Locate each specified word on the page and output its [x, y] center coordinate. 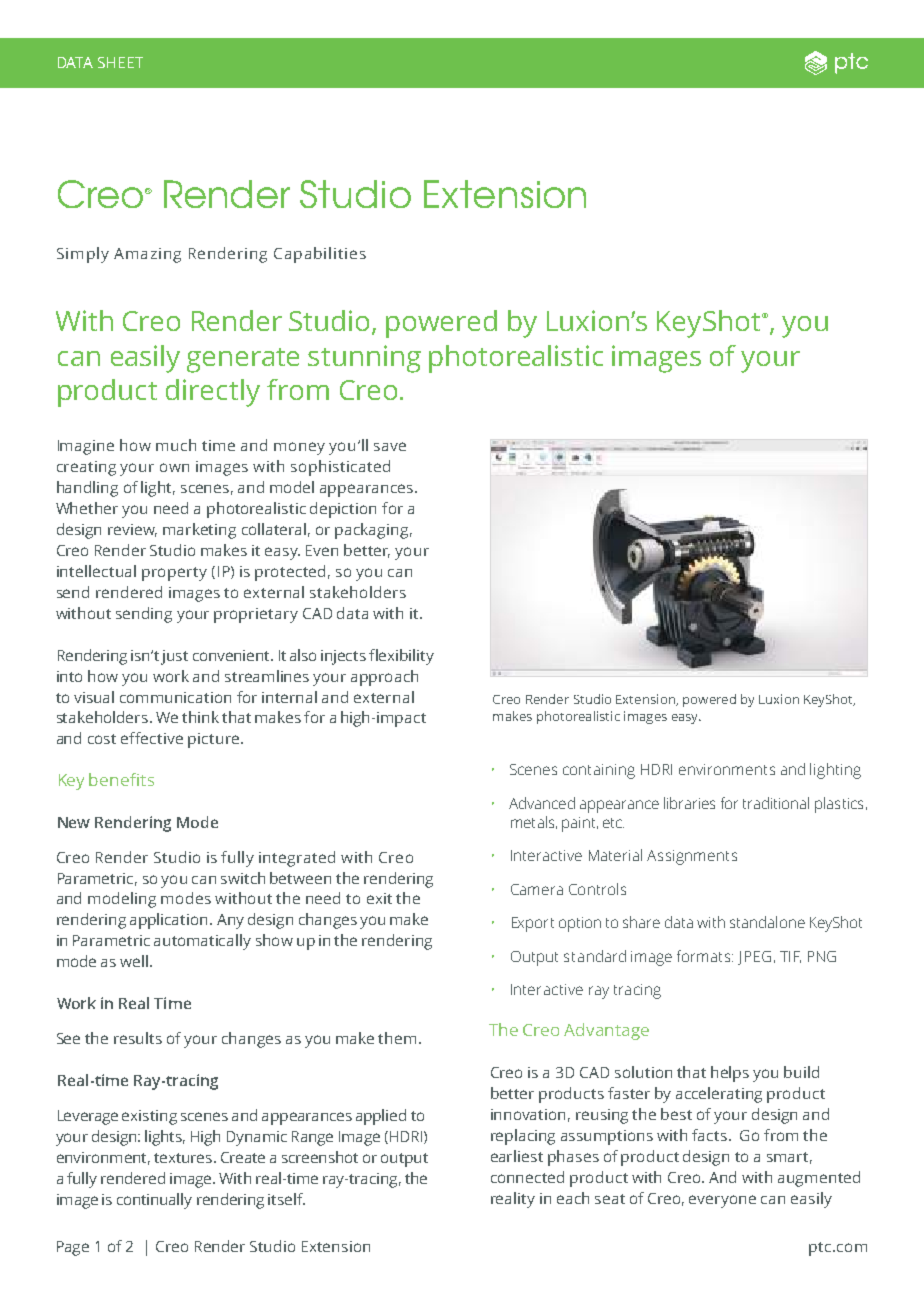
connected [527, 1177]
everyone [722, 1201]
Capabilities [320, 255]
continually [154, 1201]
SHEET [120, 62]
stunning [364, 359]
